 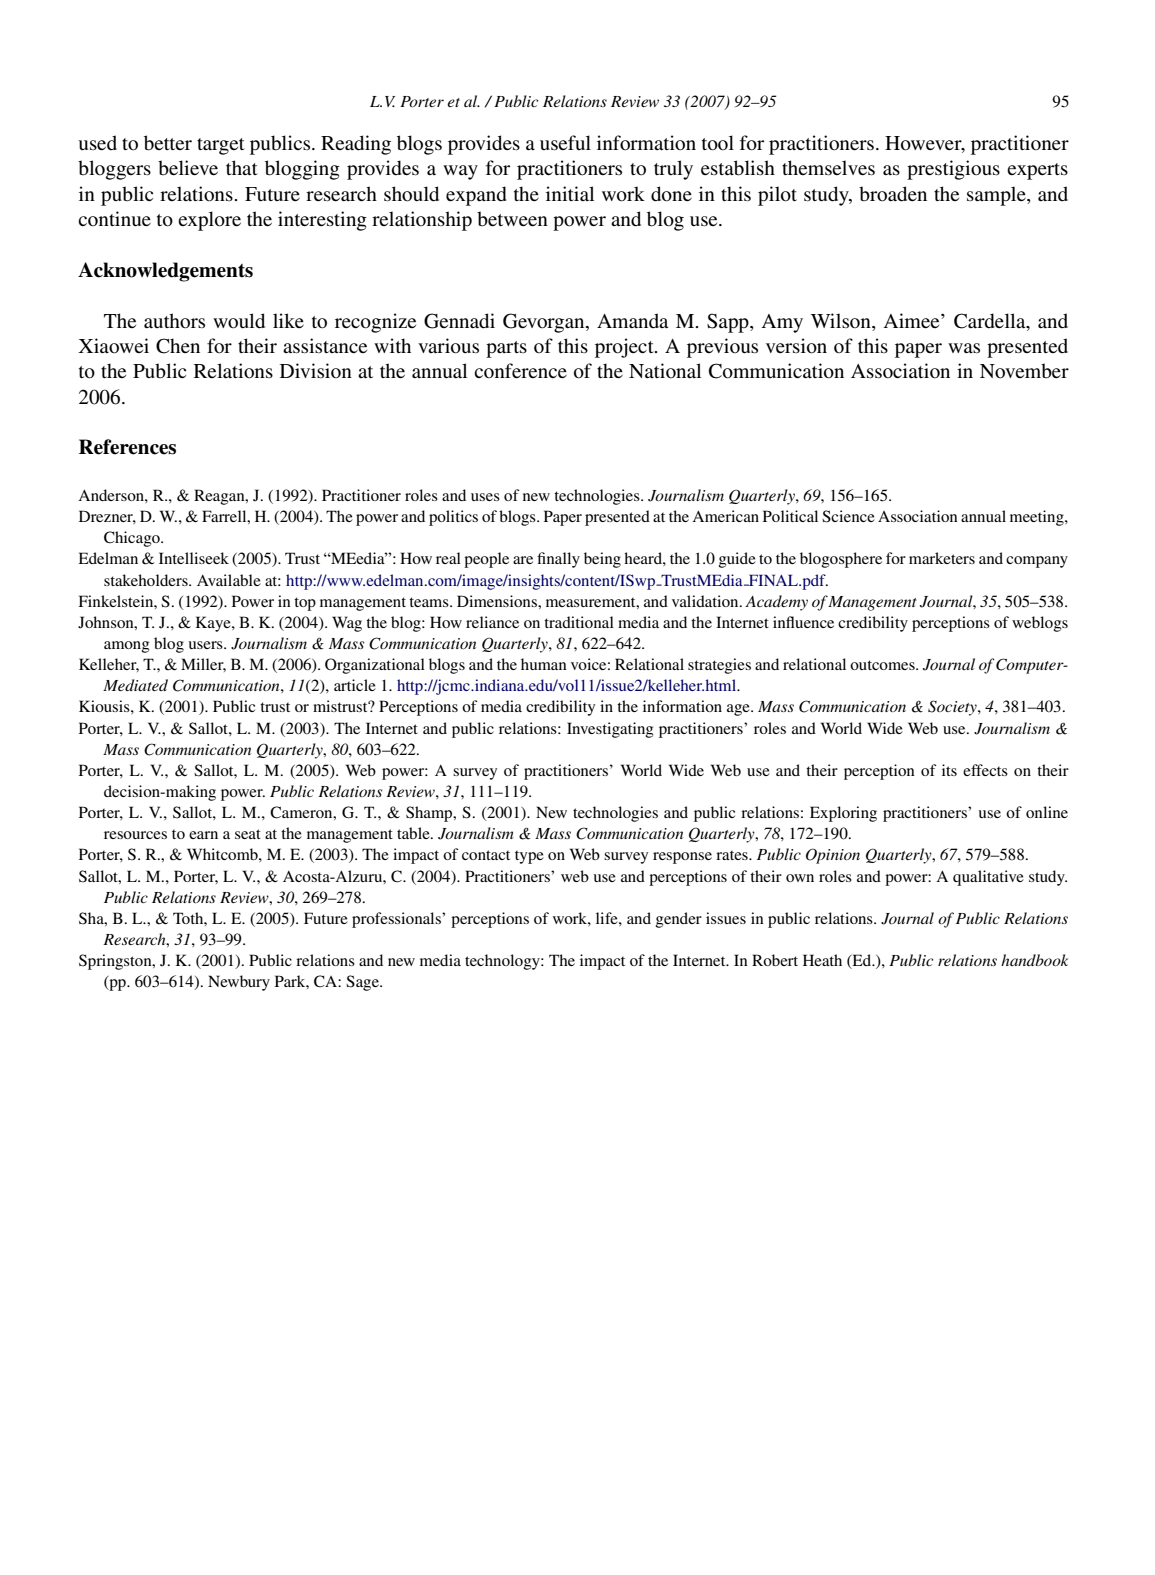 I want to click on References, so click(x=127, y=447).
